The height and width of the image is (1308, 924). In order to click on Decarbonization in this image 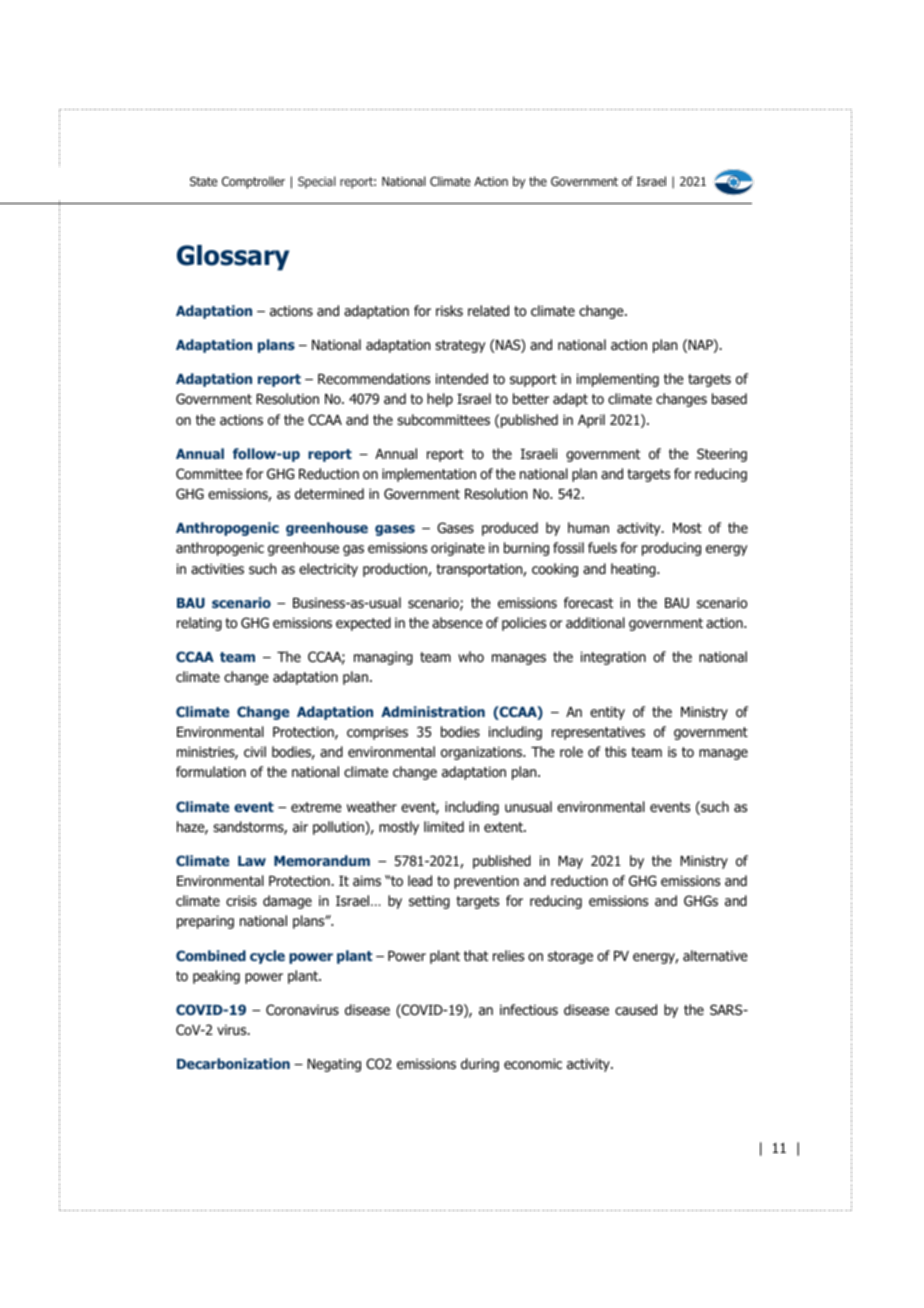, I will do `click(233, 1063)`.
